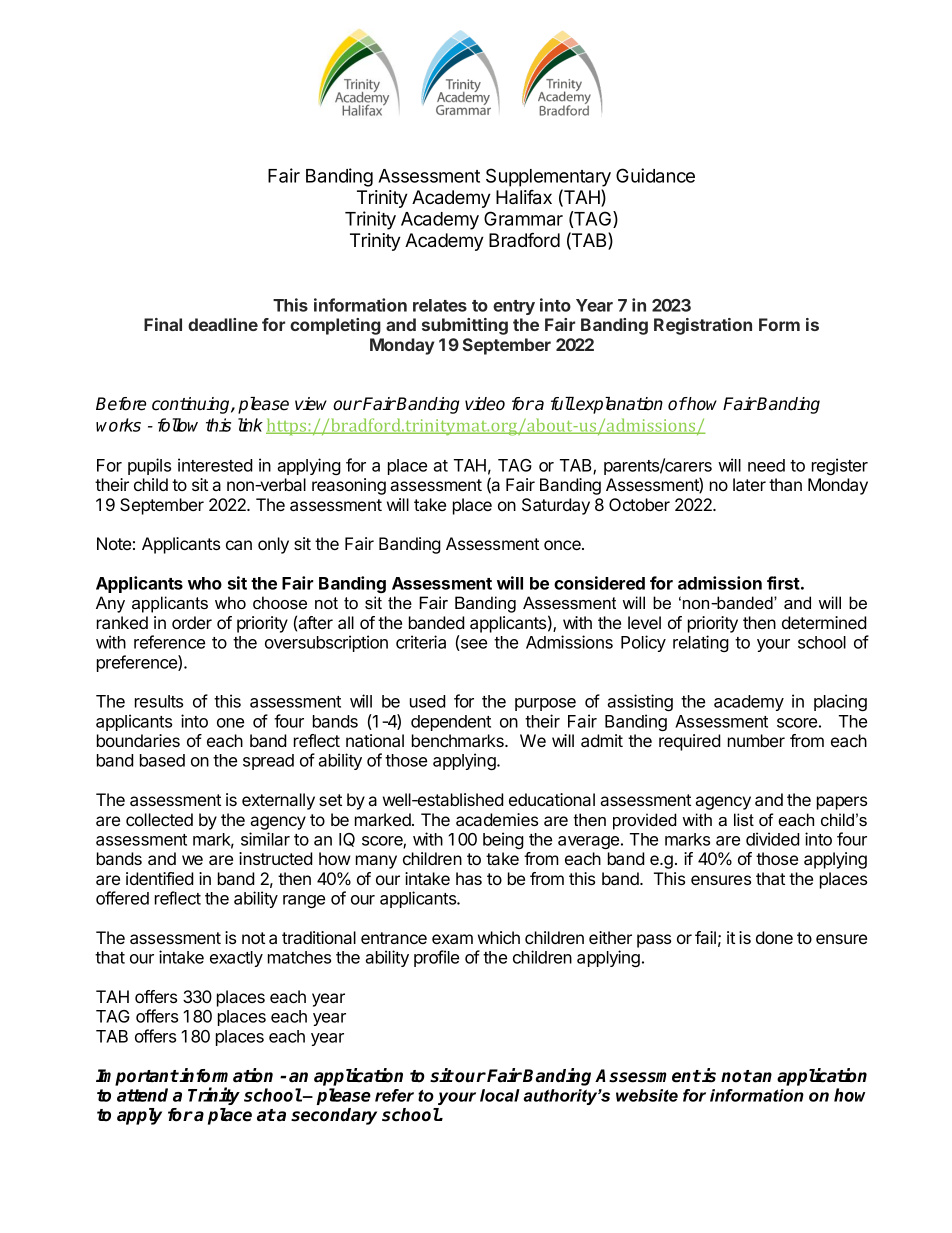 The width and height of the document is (952, 1233). I want to click on attend, so click(142, 1095).
